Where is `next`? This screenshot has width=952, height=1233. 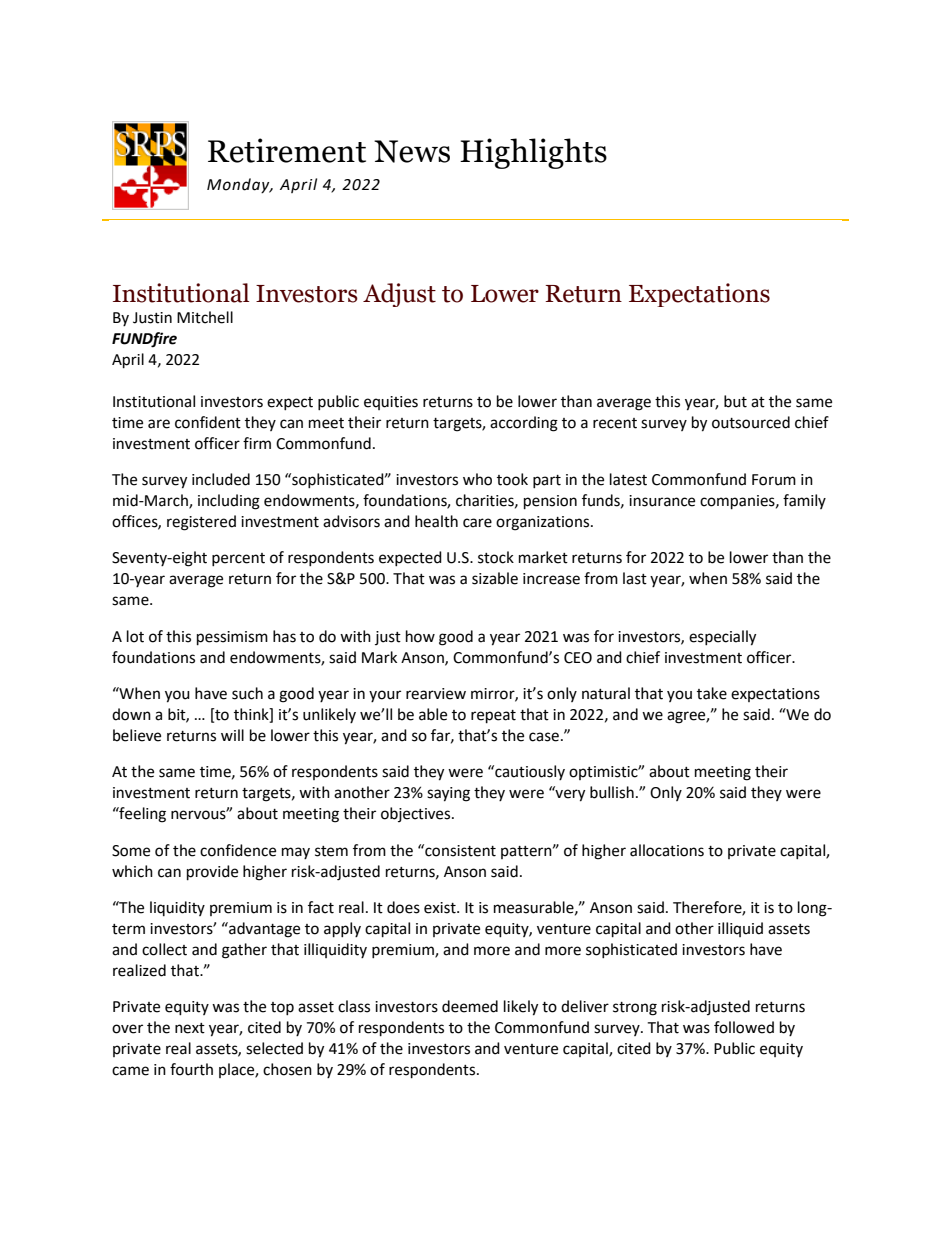 next is located at coordinates (190, 1028).
